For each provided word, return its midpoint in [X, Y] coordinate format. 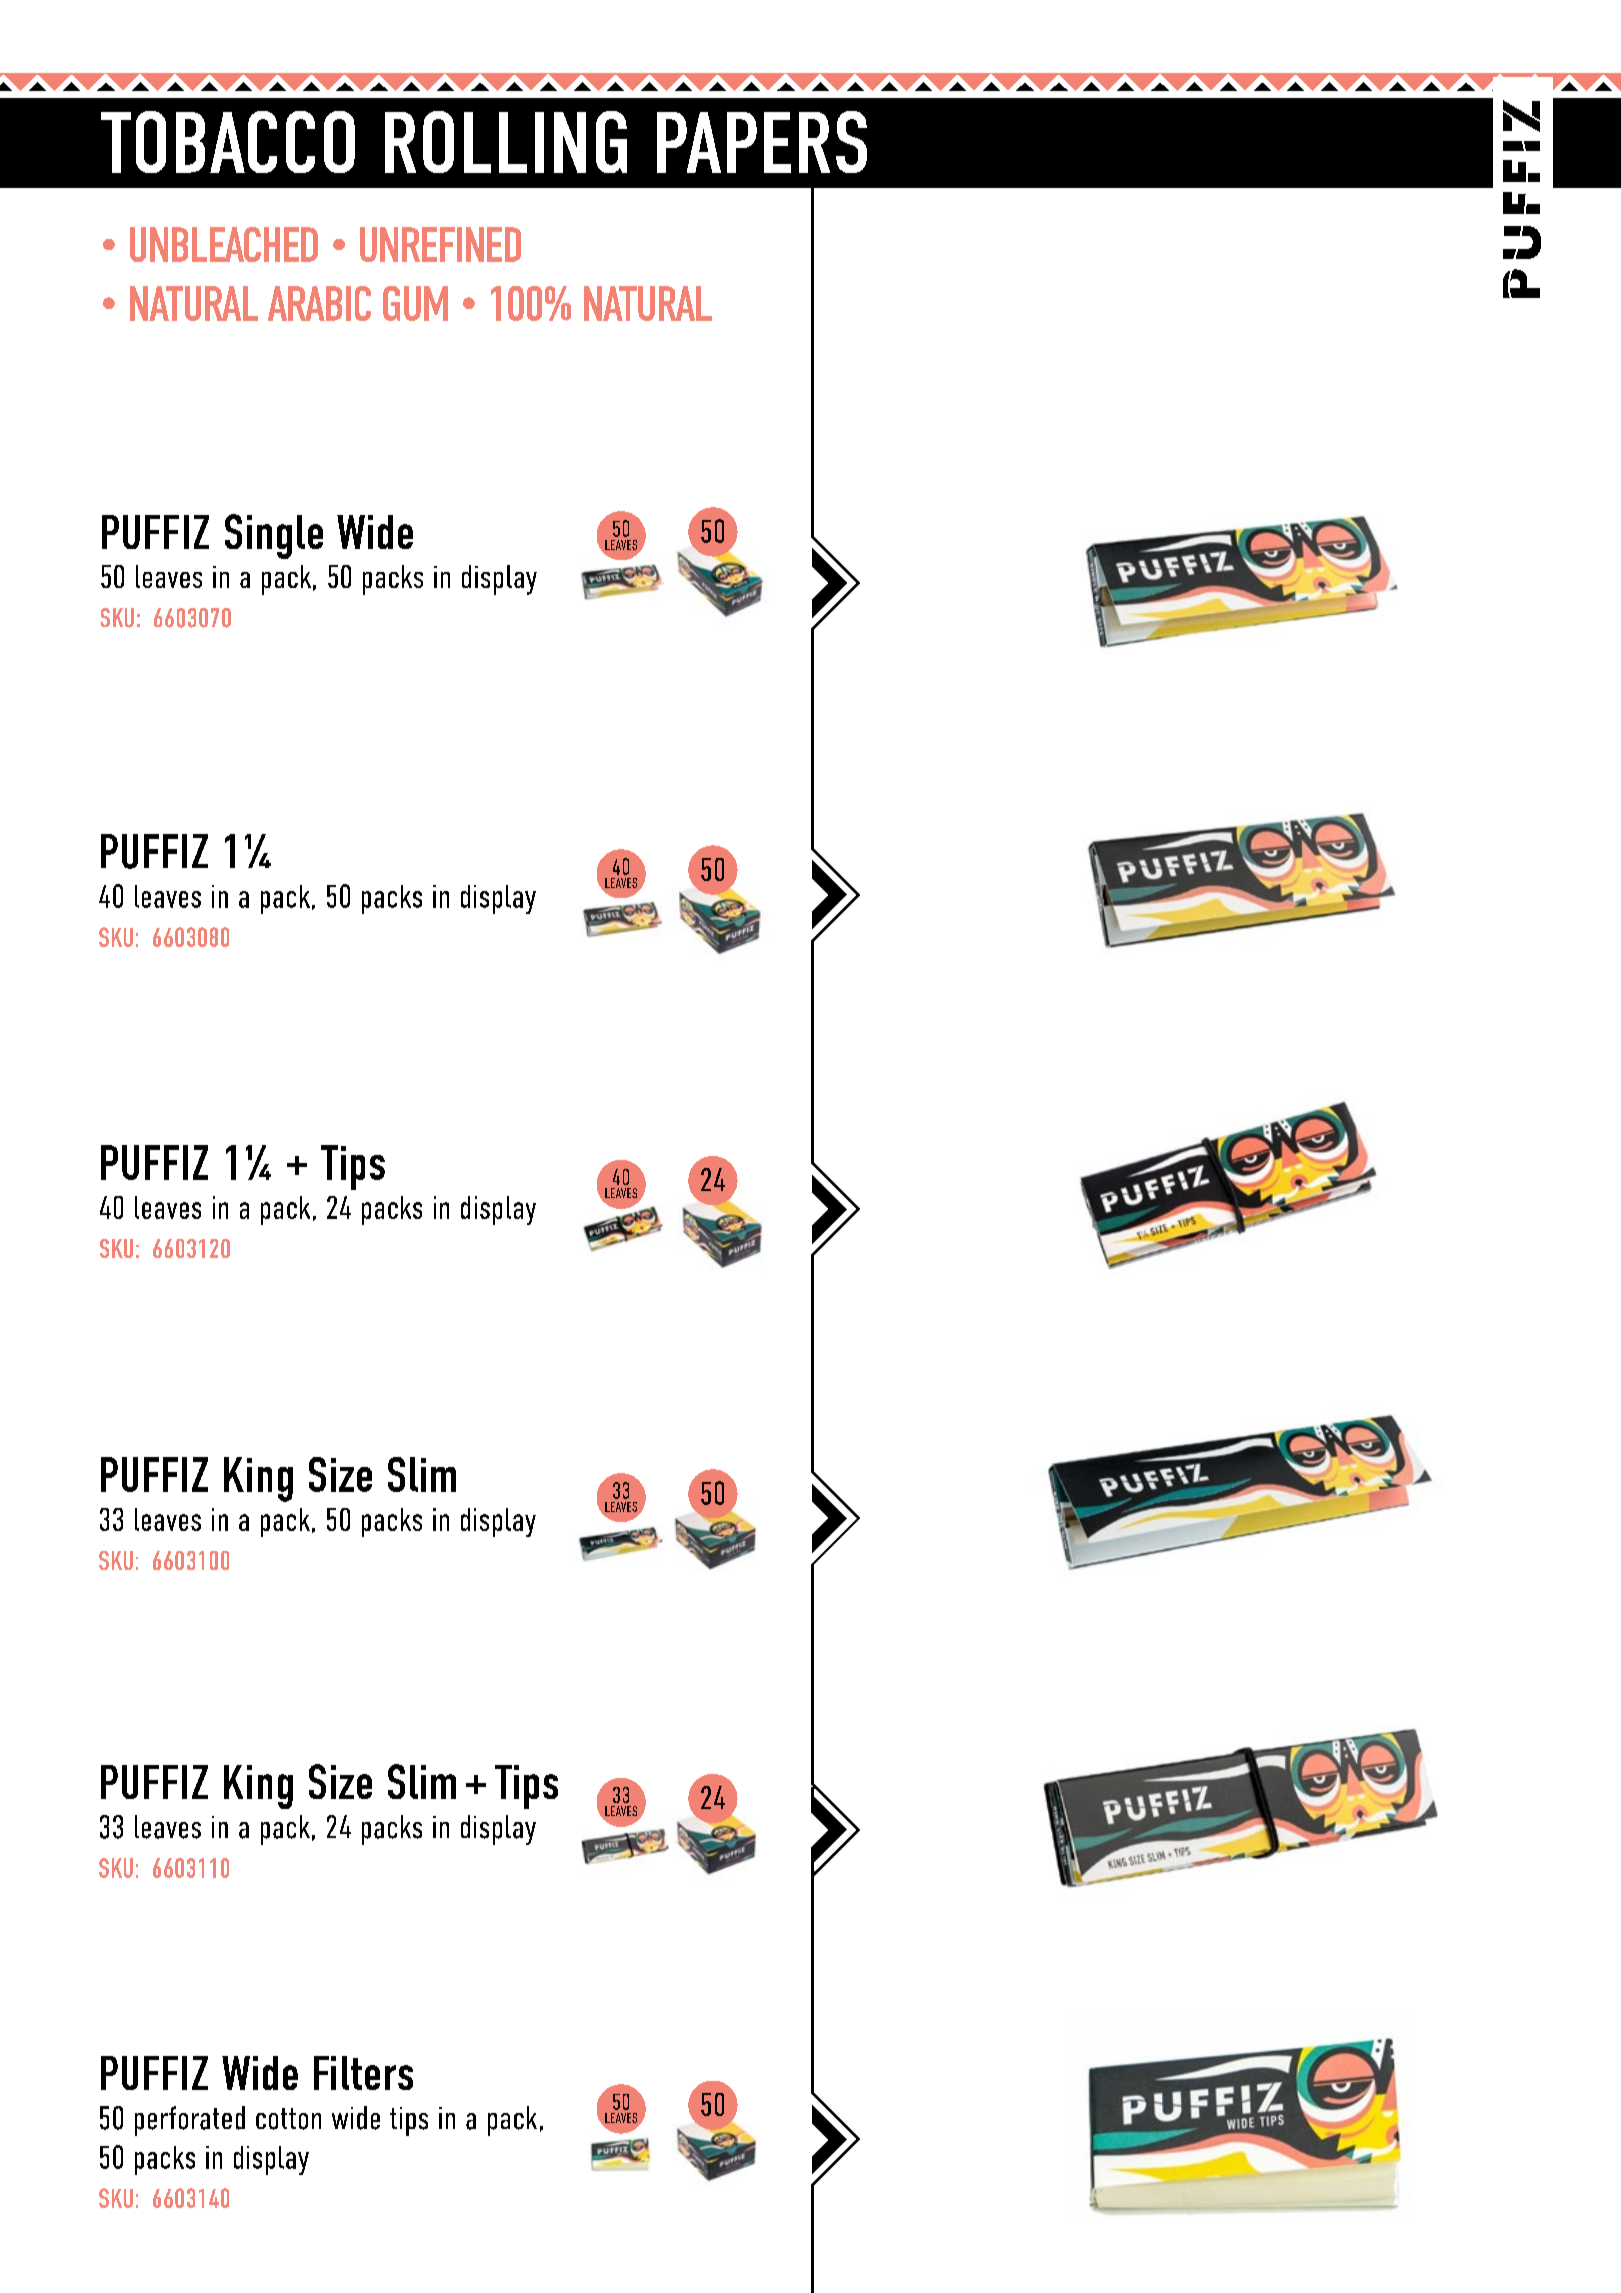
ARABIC [319, 303]
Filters [363, 2073]
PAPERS [762, 142]
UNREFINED [440, 244]
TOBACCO [228, 142]
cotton [288, 2119]
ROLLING [506, 142]
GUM [415, 303]
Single [274, 536]
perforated [190, 2121]
